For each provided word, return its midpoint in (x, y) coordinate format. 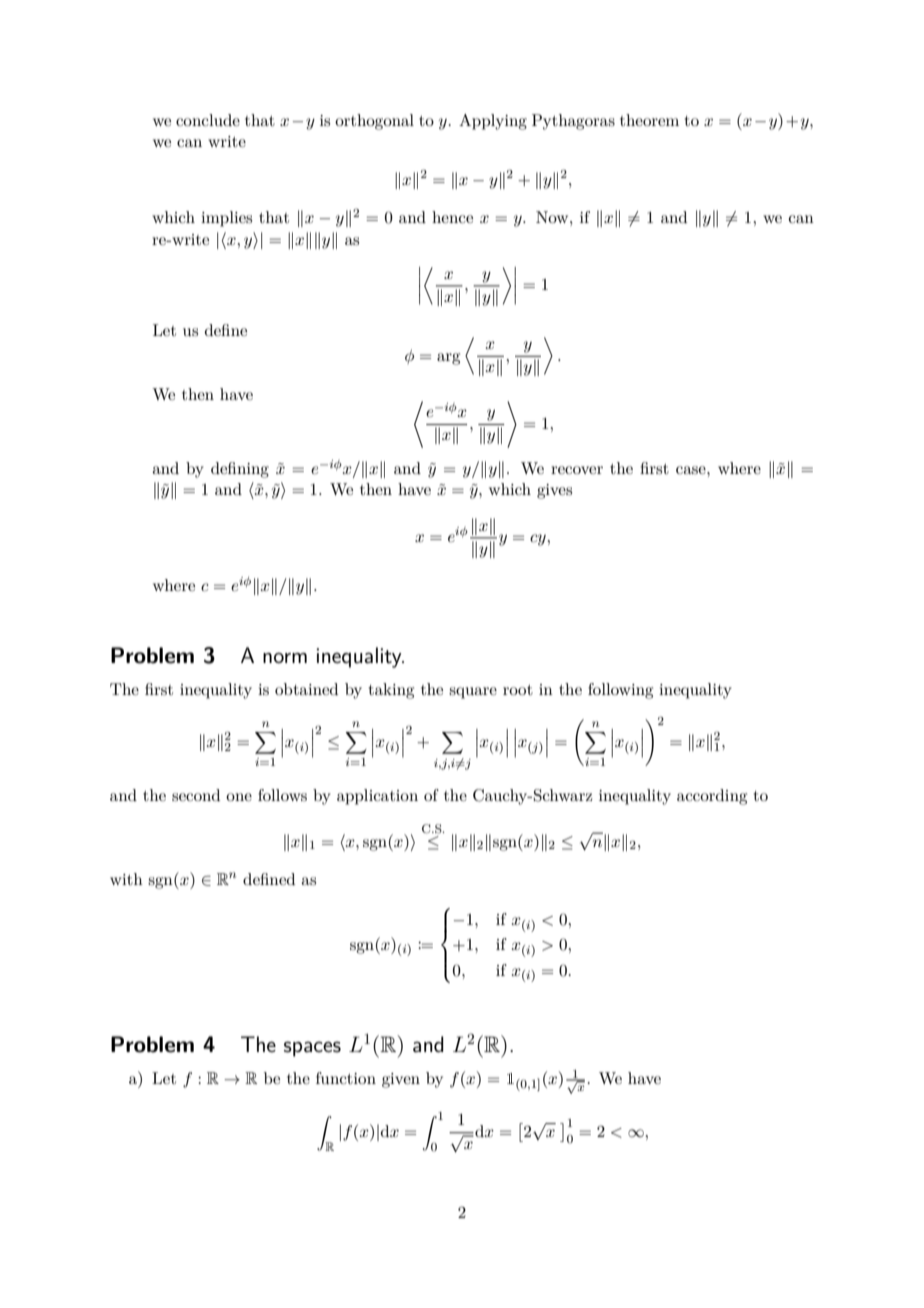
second (196, 795)
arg (448, 359)
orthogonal (374, 122)
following (620, 691)
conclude (208, 120)
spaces (312, 1049)
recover (577, 470)
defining (240, 470)
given (401, 1080)
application (377, 797)
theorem (649, 120)
